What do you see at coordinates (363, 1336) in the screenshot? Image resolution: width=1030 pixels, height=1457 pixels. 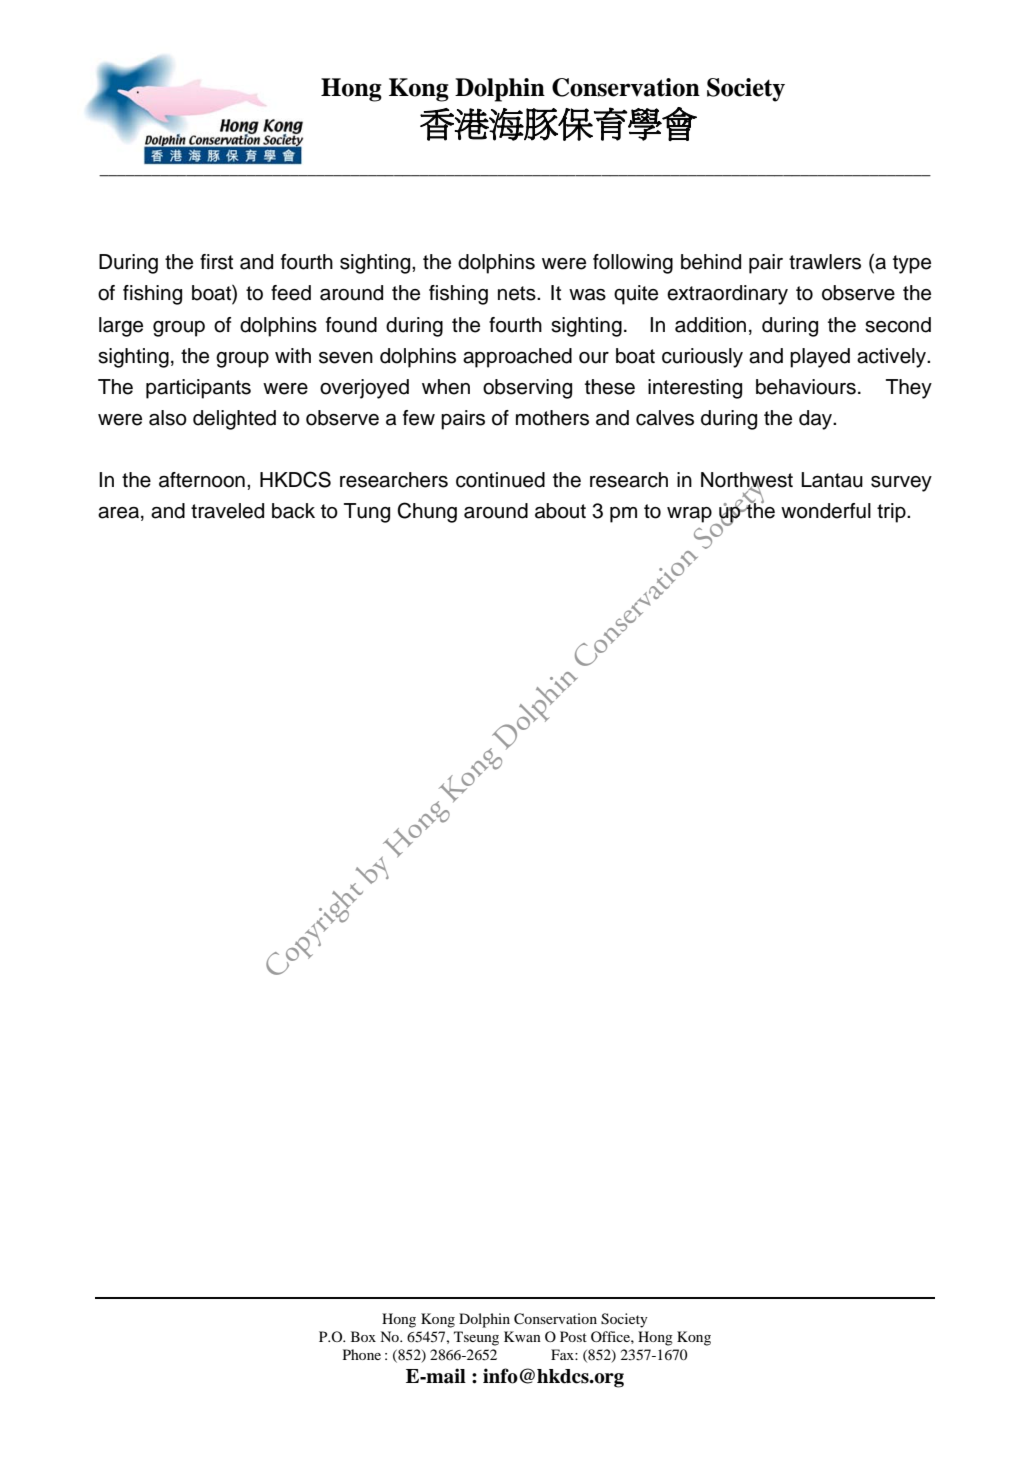 I see `Box` at bounding box center [363, 1336].
